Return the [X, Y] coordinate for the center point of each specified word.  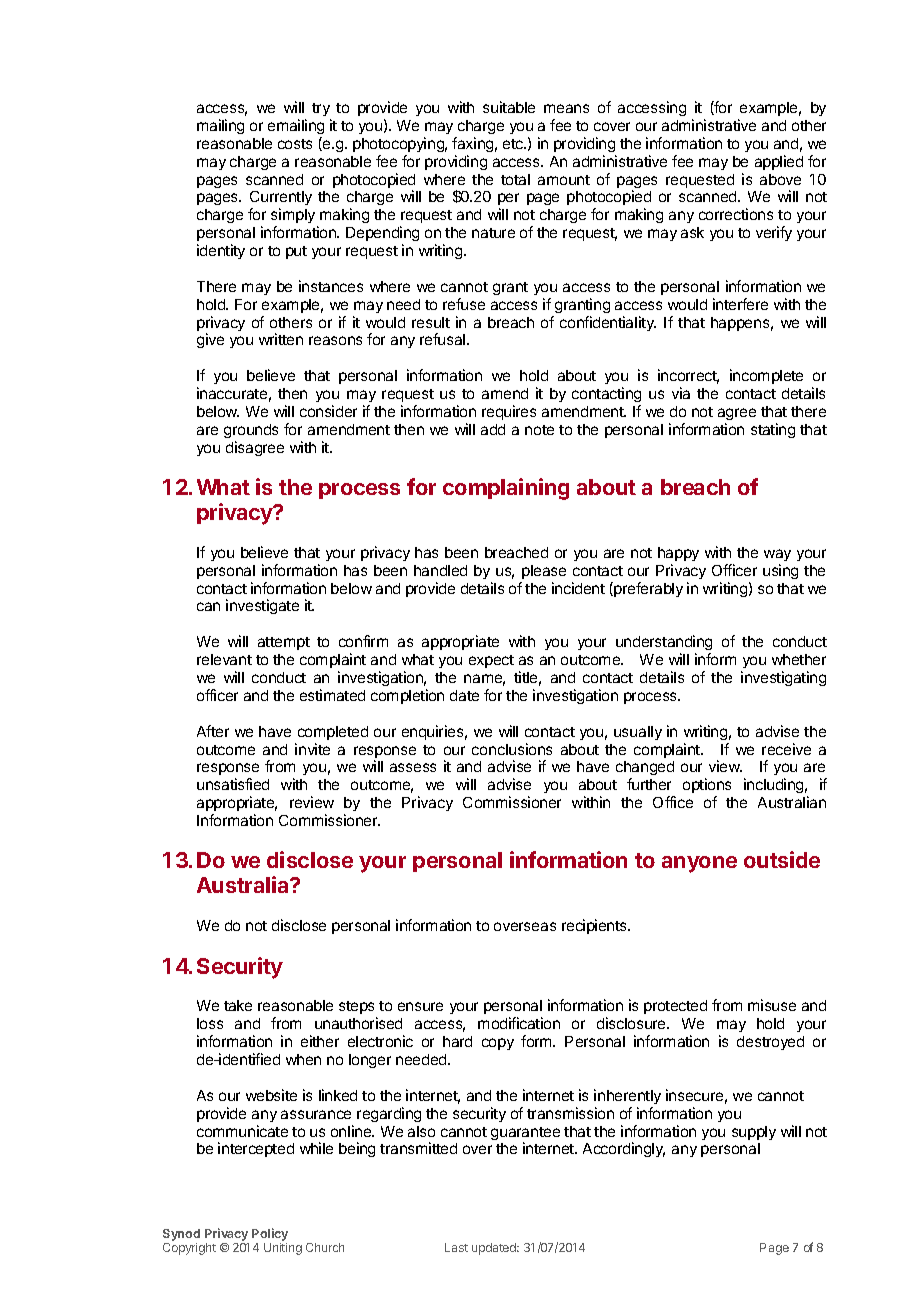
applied [779, 162]
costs [295, 144]
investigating [783, 678]
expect [491, 661]
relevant [224, 659]
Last [456, 1247]
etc [514, 144]
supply [754, 1133]
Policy [270, 1236]
